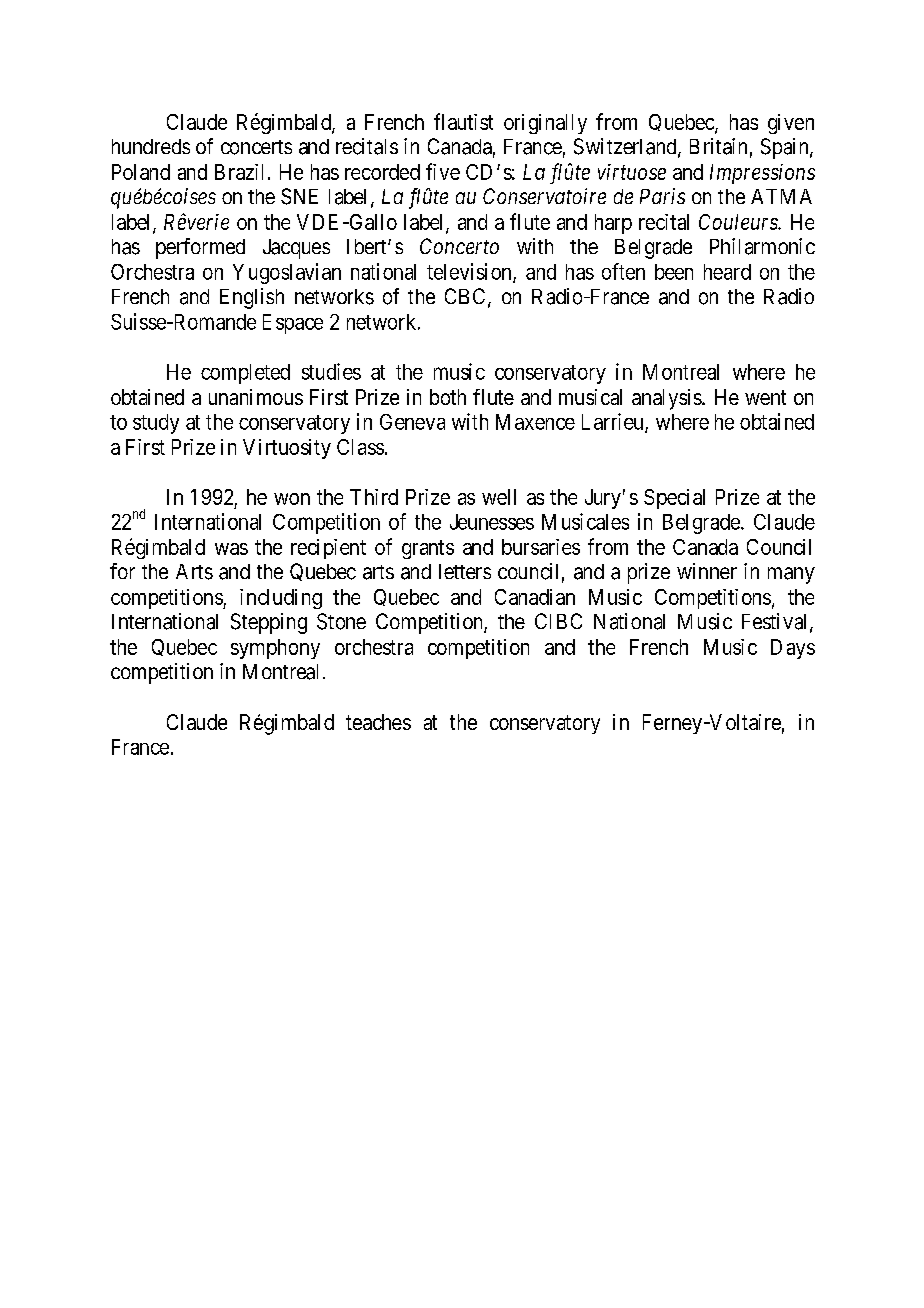 The image size is (924, 1308). I want to click on heard, so click(727, 272).
